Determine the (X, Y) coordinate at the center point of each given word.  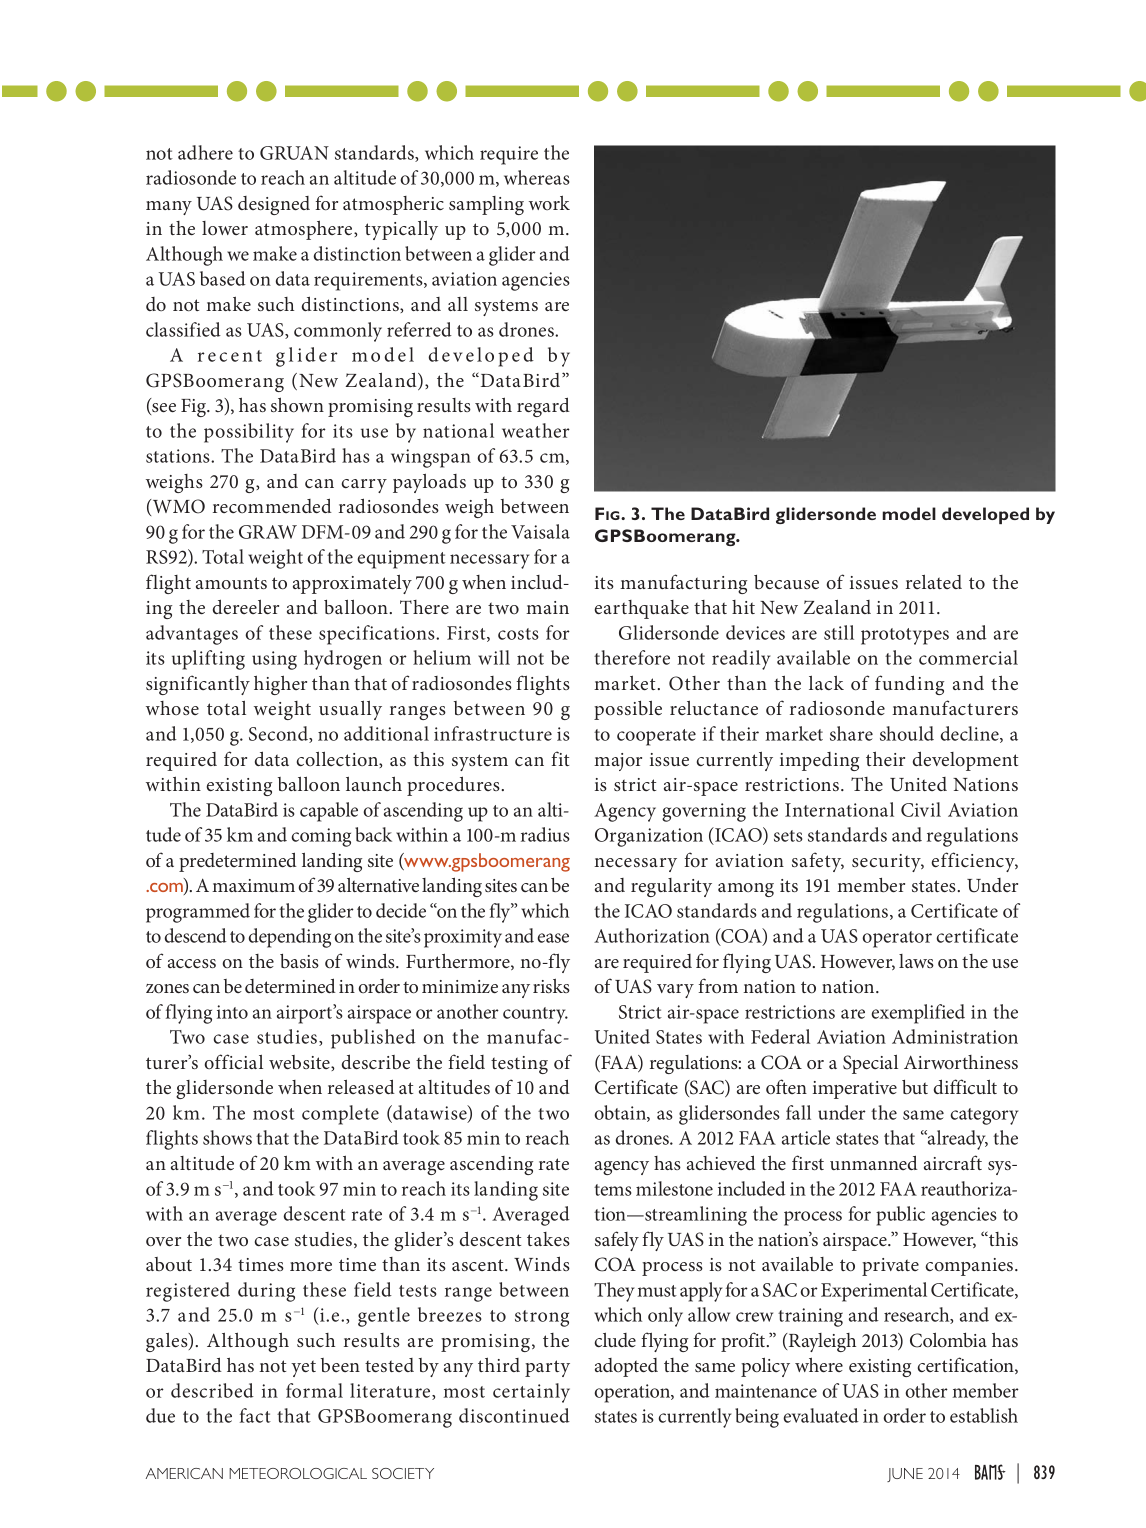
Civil (921, 809)
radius (545, 834)
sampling (486, 205)
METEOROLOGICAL (298, 1473)
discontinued (514, 1415)
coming (321, 837)
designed (274, 205)
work (549, 202)
